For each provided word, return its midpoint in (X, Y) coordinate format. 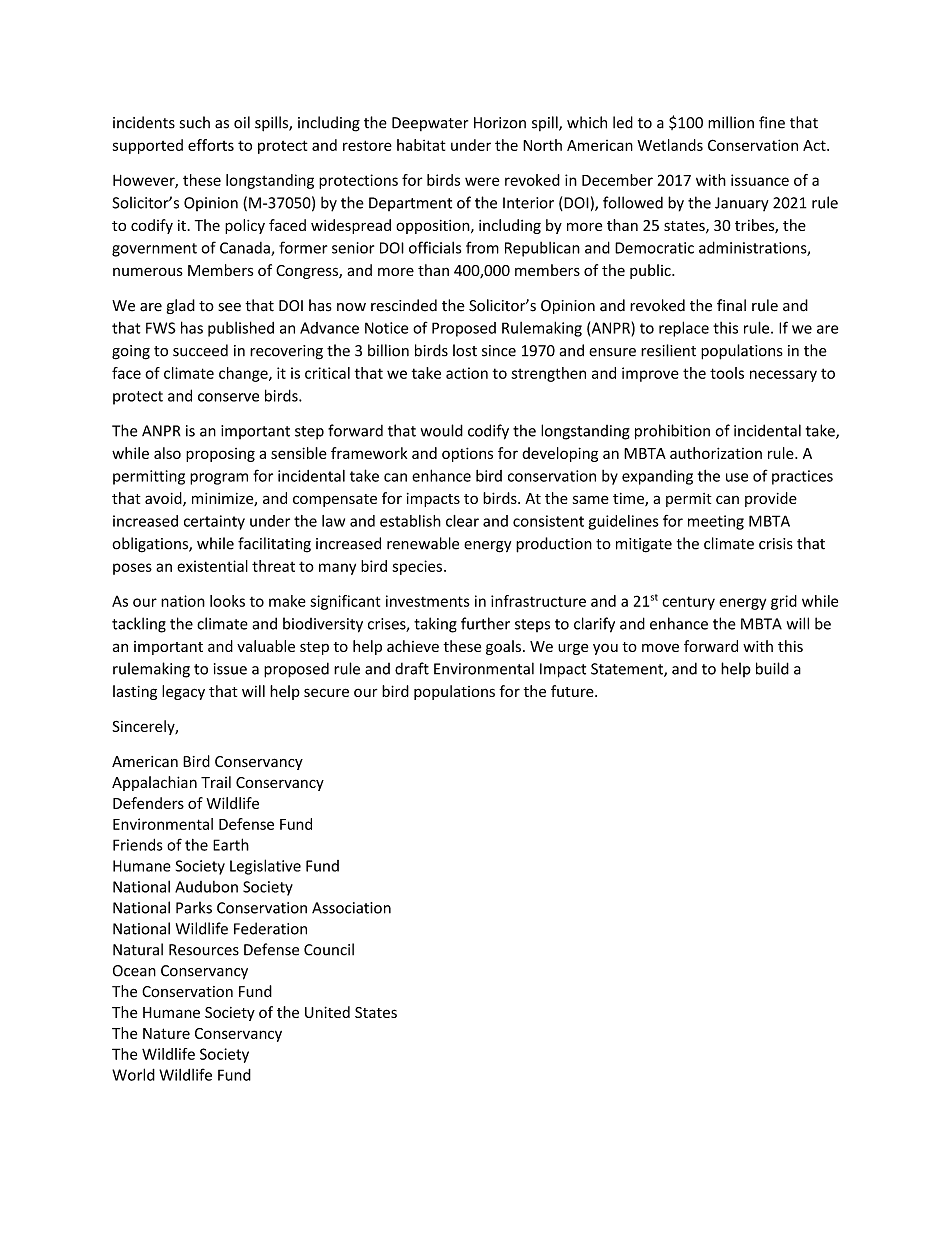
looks (227, 601)
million (731, 122)
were (482, 181)
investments (428, 601)
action (467, 373)
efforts (211, 145)
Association (351, 908)
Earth (231, 844)
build (772, 668)
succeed (200, 350)
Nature (166, 1033)
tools (727, 373)
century (688, 603)
